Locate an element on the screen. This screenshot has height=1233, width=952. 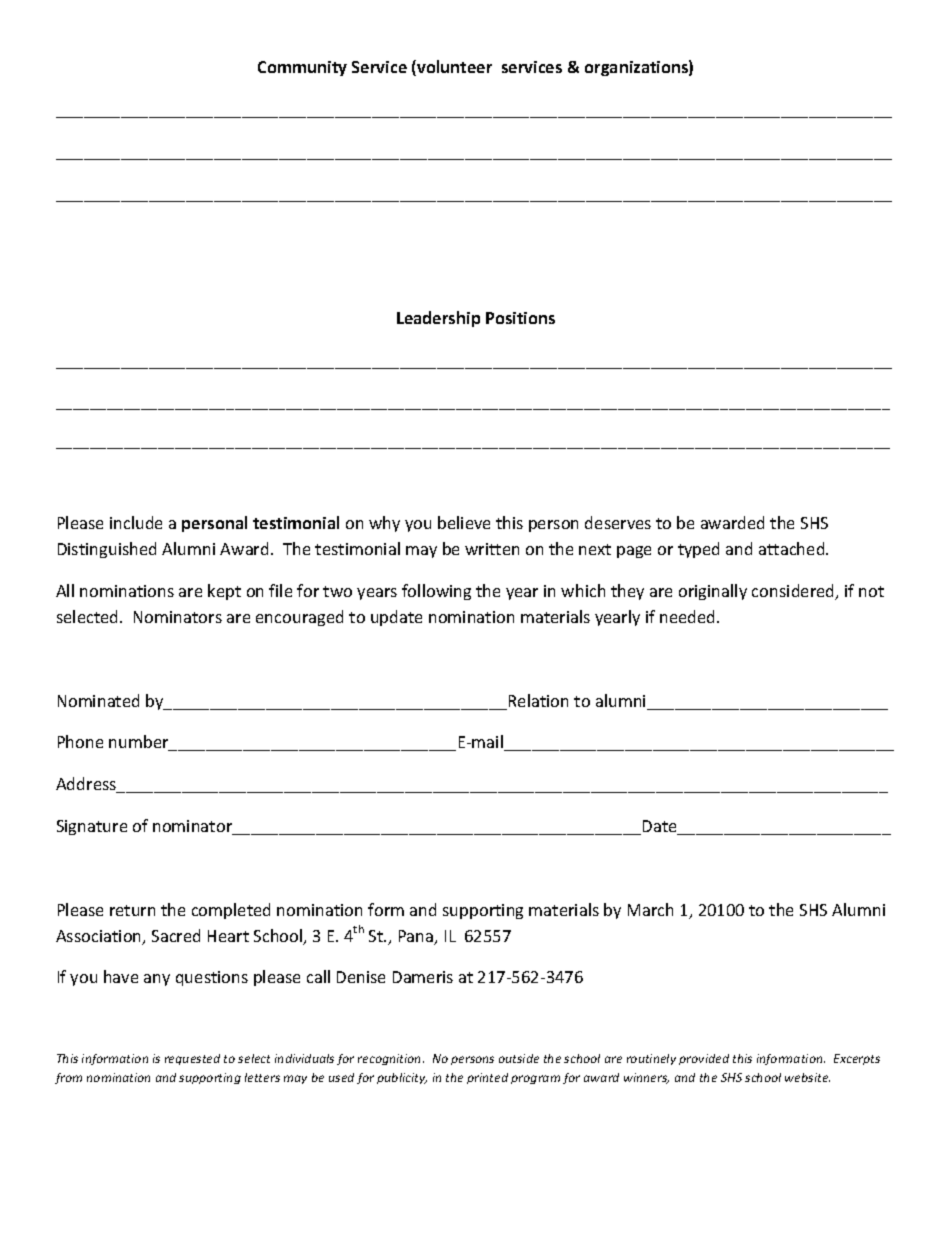
volunteer is located at coordinates (453, 68).
